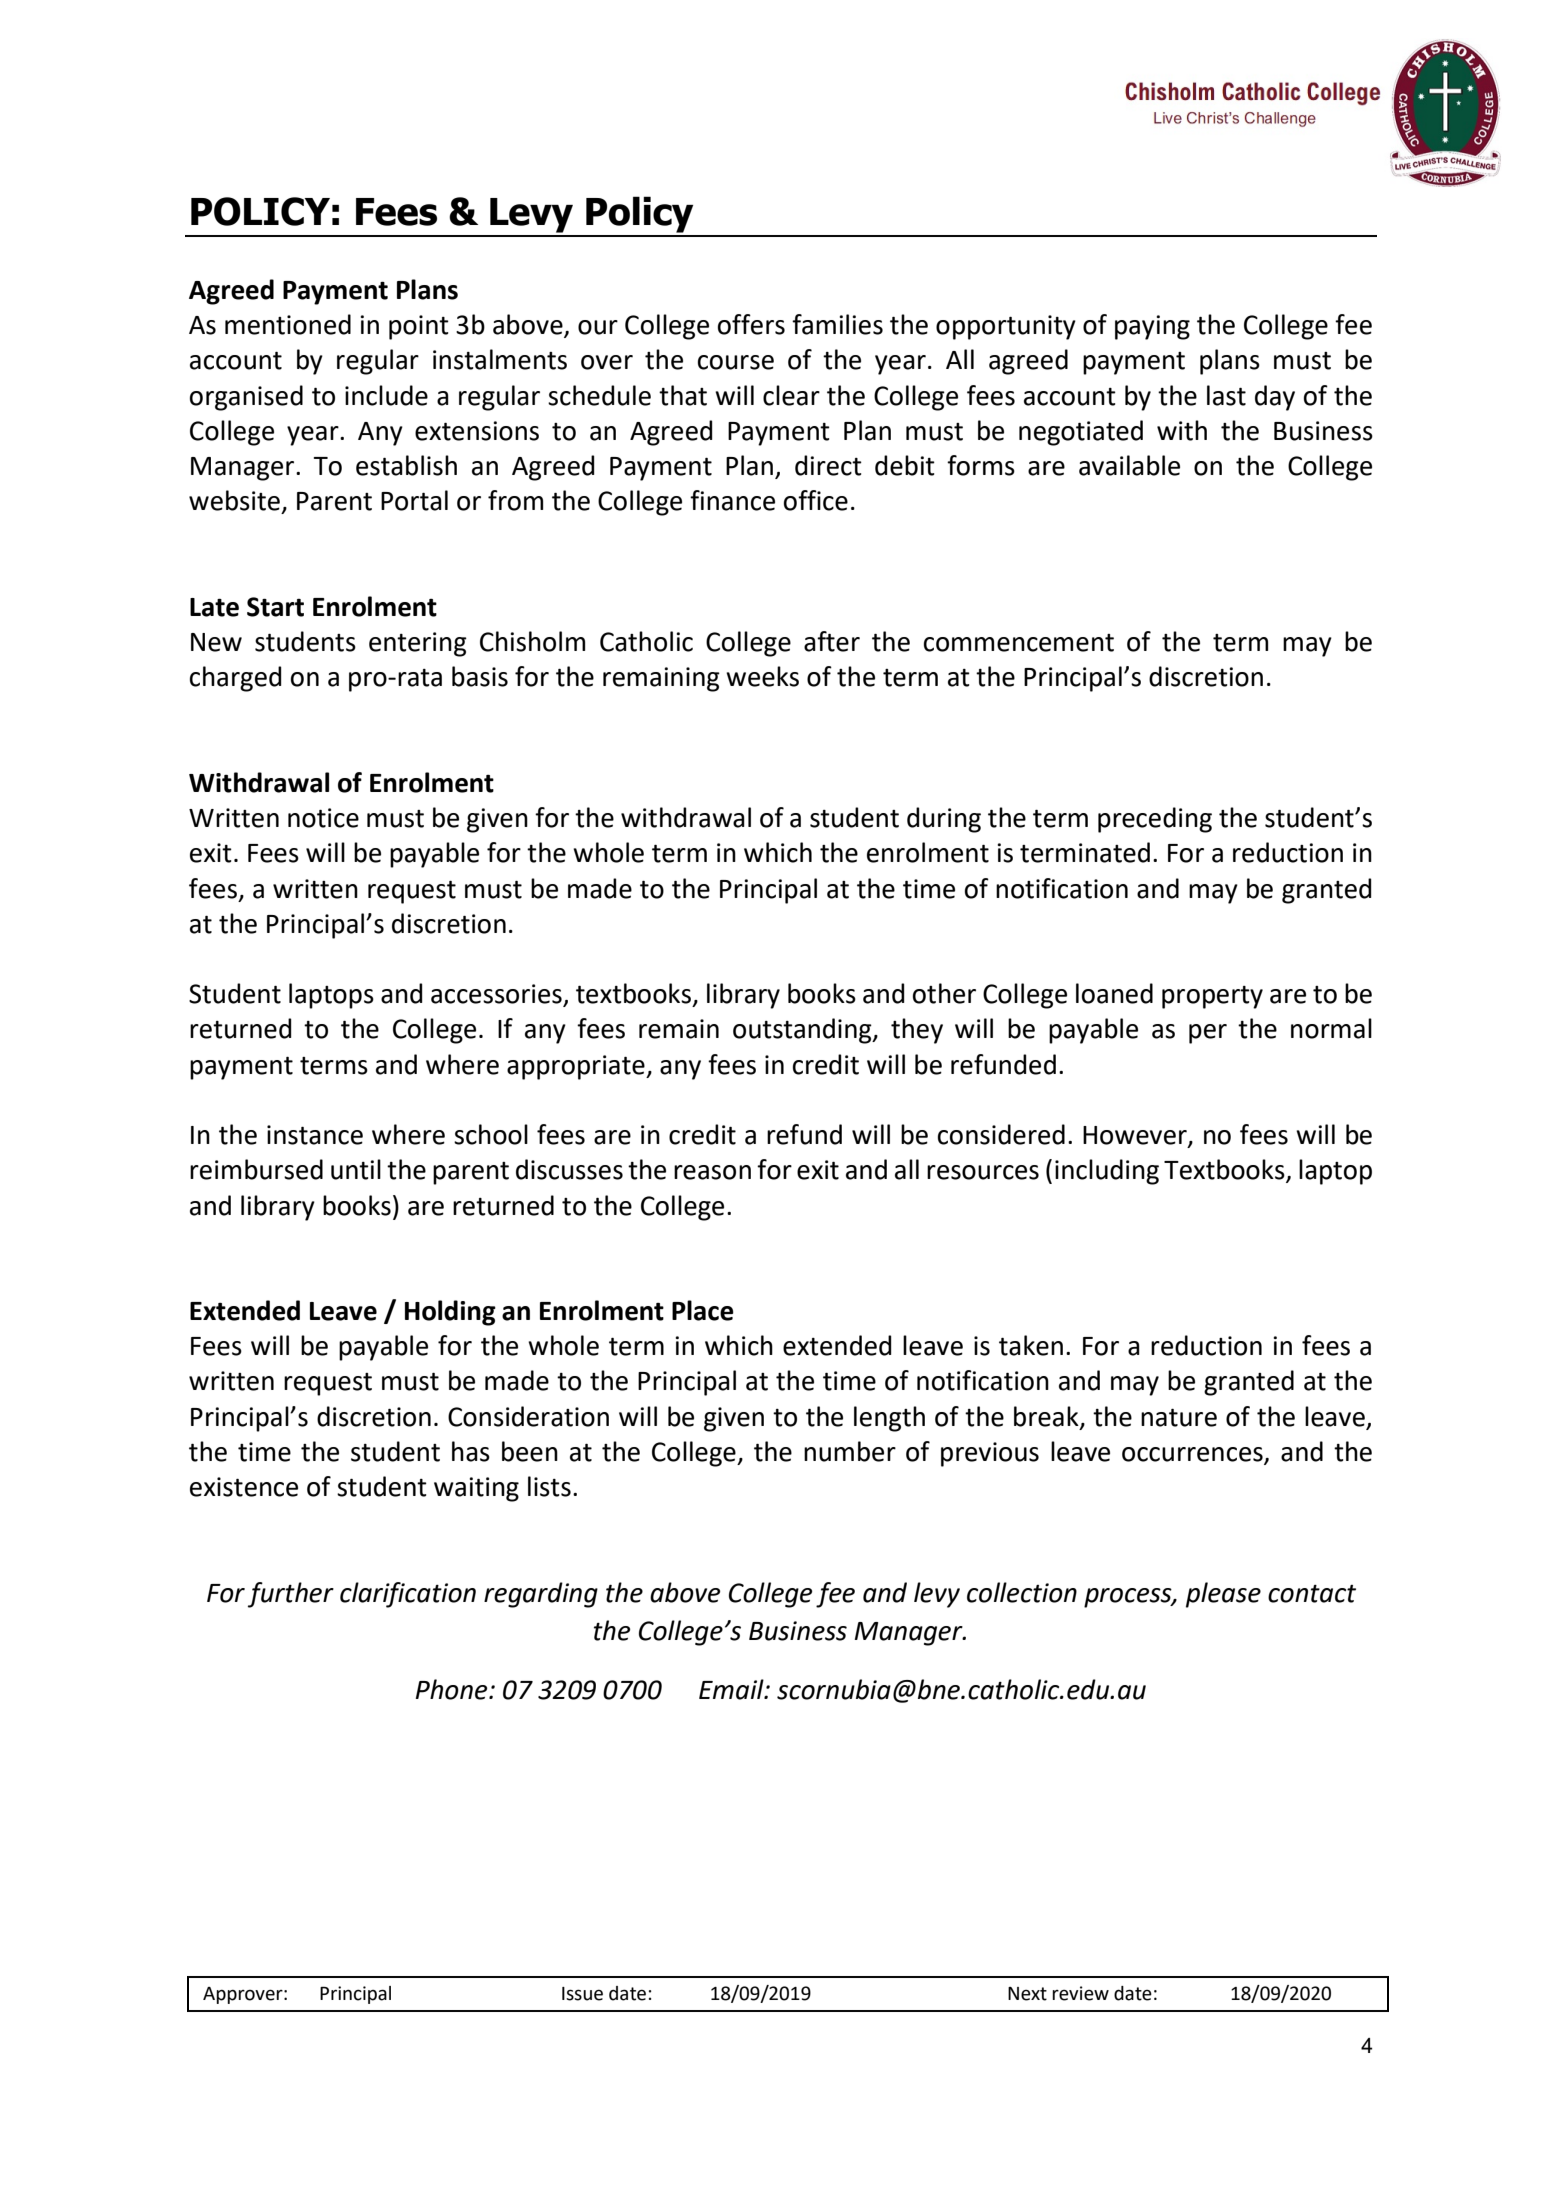  Describe the element at coordinates (791, 395) in the page. I see `clear` at that location.
